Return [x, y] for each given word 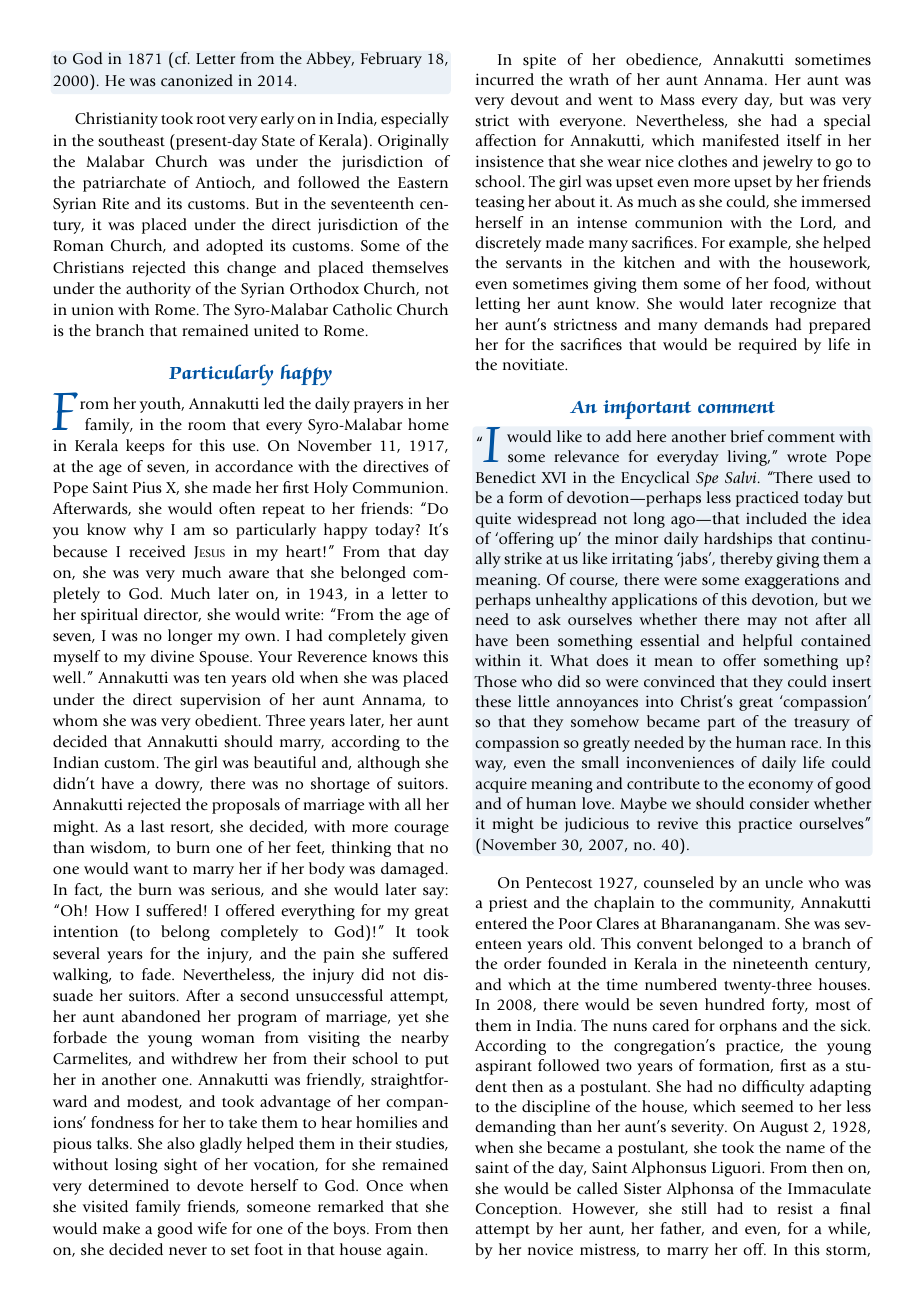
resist [795, 1208]
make [121, 1228]
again [406, 1251]
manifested [740, 140]
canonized [197, 80]
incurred [505, 79]
